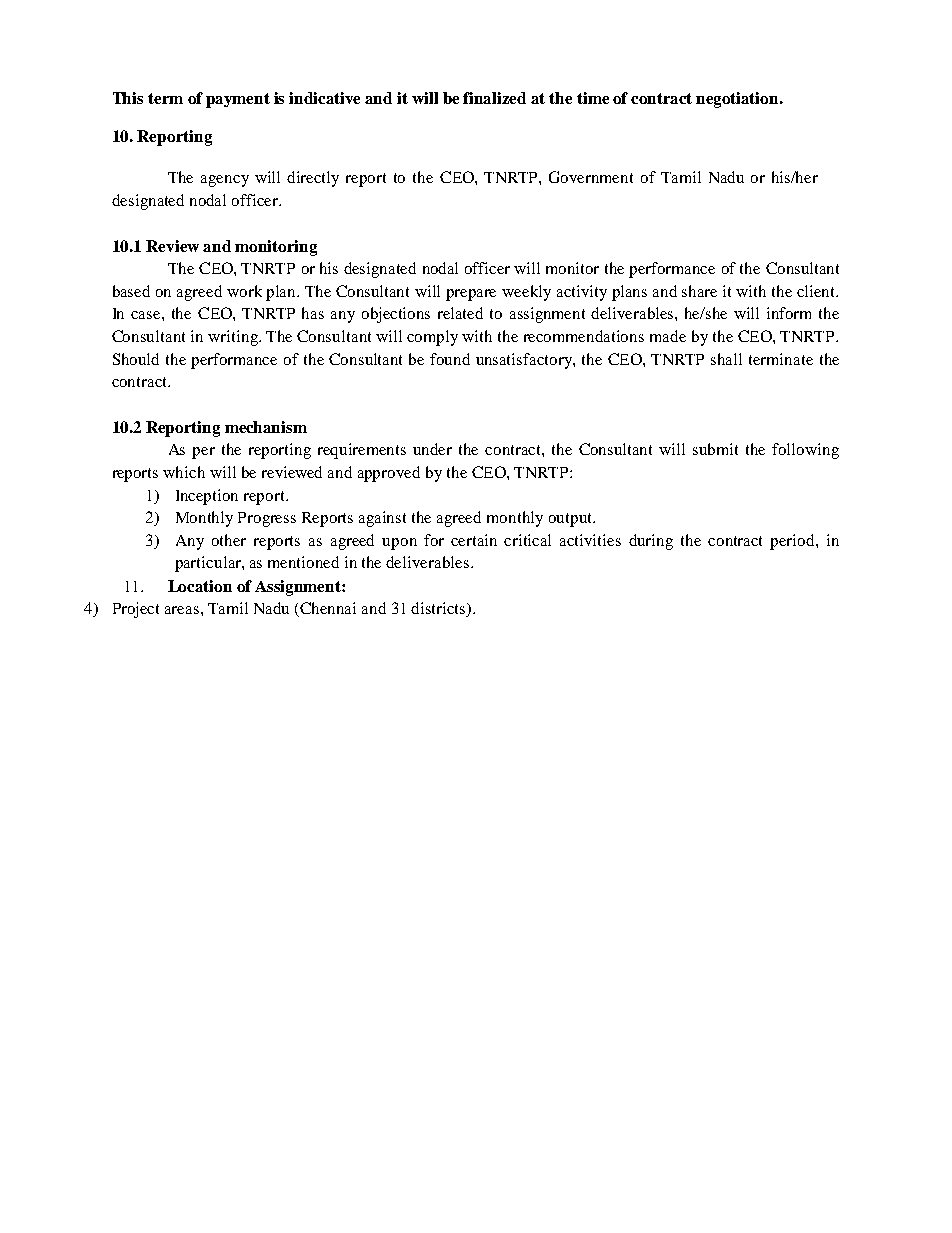 The height and width of the image is (1233, 952). Describe the element at coordinates (494, 98) in the image. I see `finalized` at that location.
